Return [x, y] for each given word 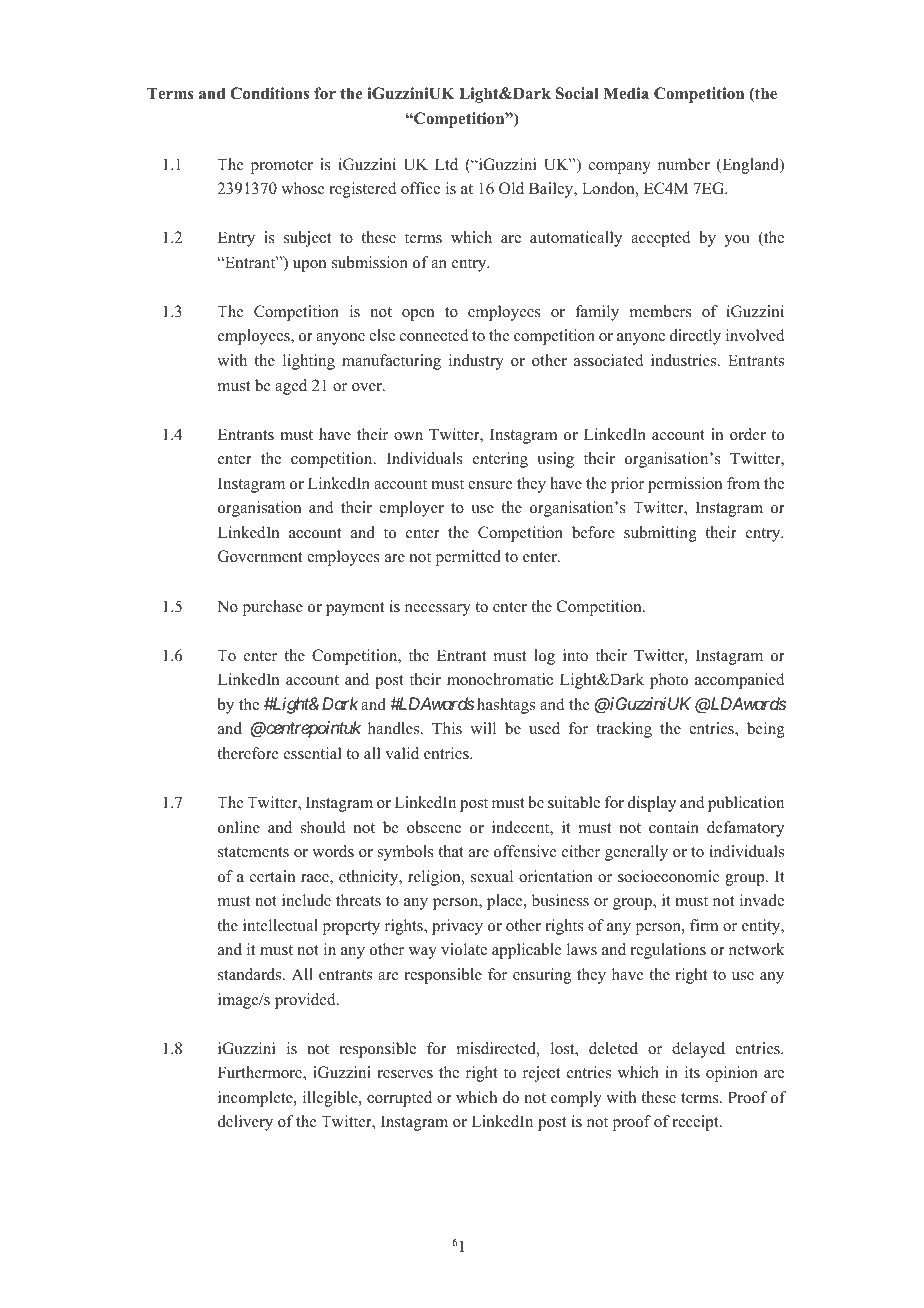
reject [541, 1074]
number [684, 164]
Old [511, 188]
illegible [331, 1099]
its [692, 1072]
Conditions [269, 93]
